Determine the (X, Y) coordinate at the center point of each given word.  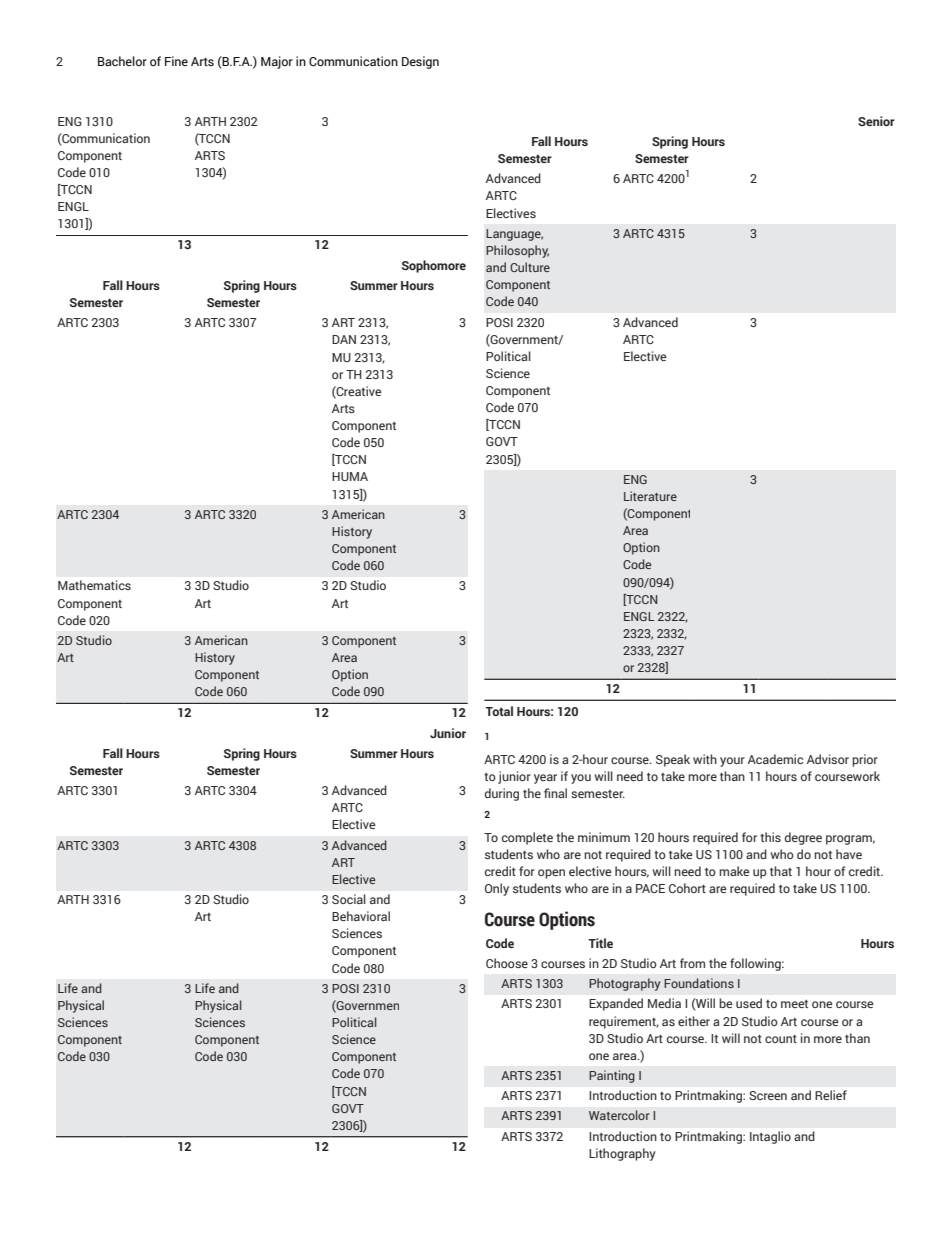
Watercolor (619, 1115)
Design (420, 62)
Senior (876, 121)
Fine (176, 61)
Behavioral (361, 916)
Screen (768, 1095)
